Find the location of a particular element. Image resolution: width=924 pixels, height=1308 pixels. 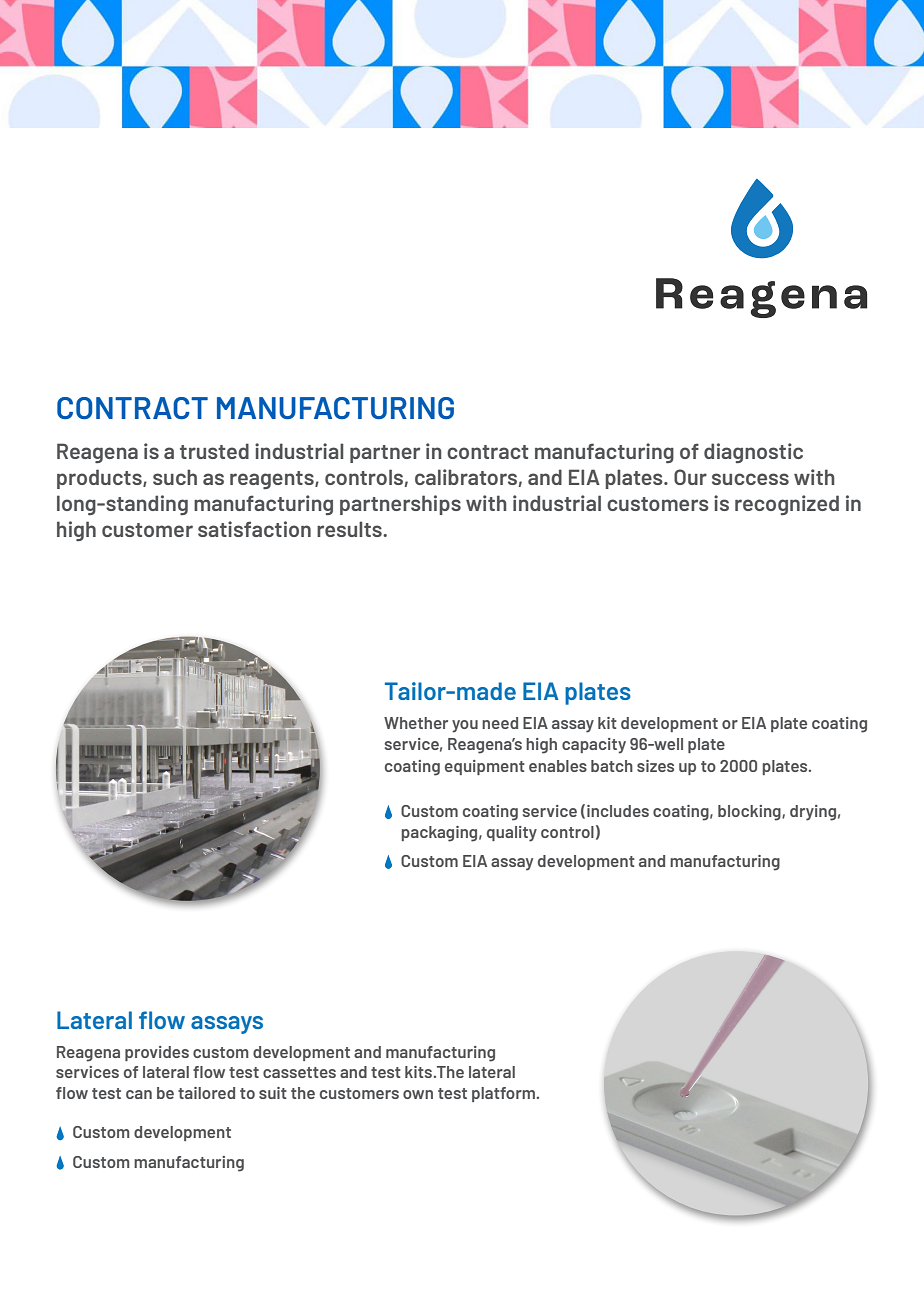

platform is located at coordinates (504, 1094).
